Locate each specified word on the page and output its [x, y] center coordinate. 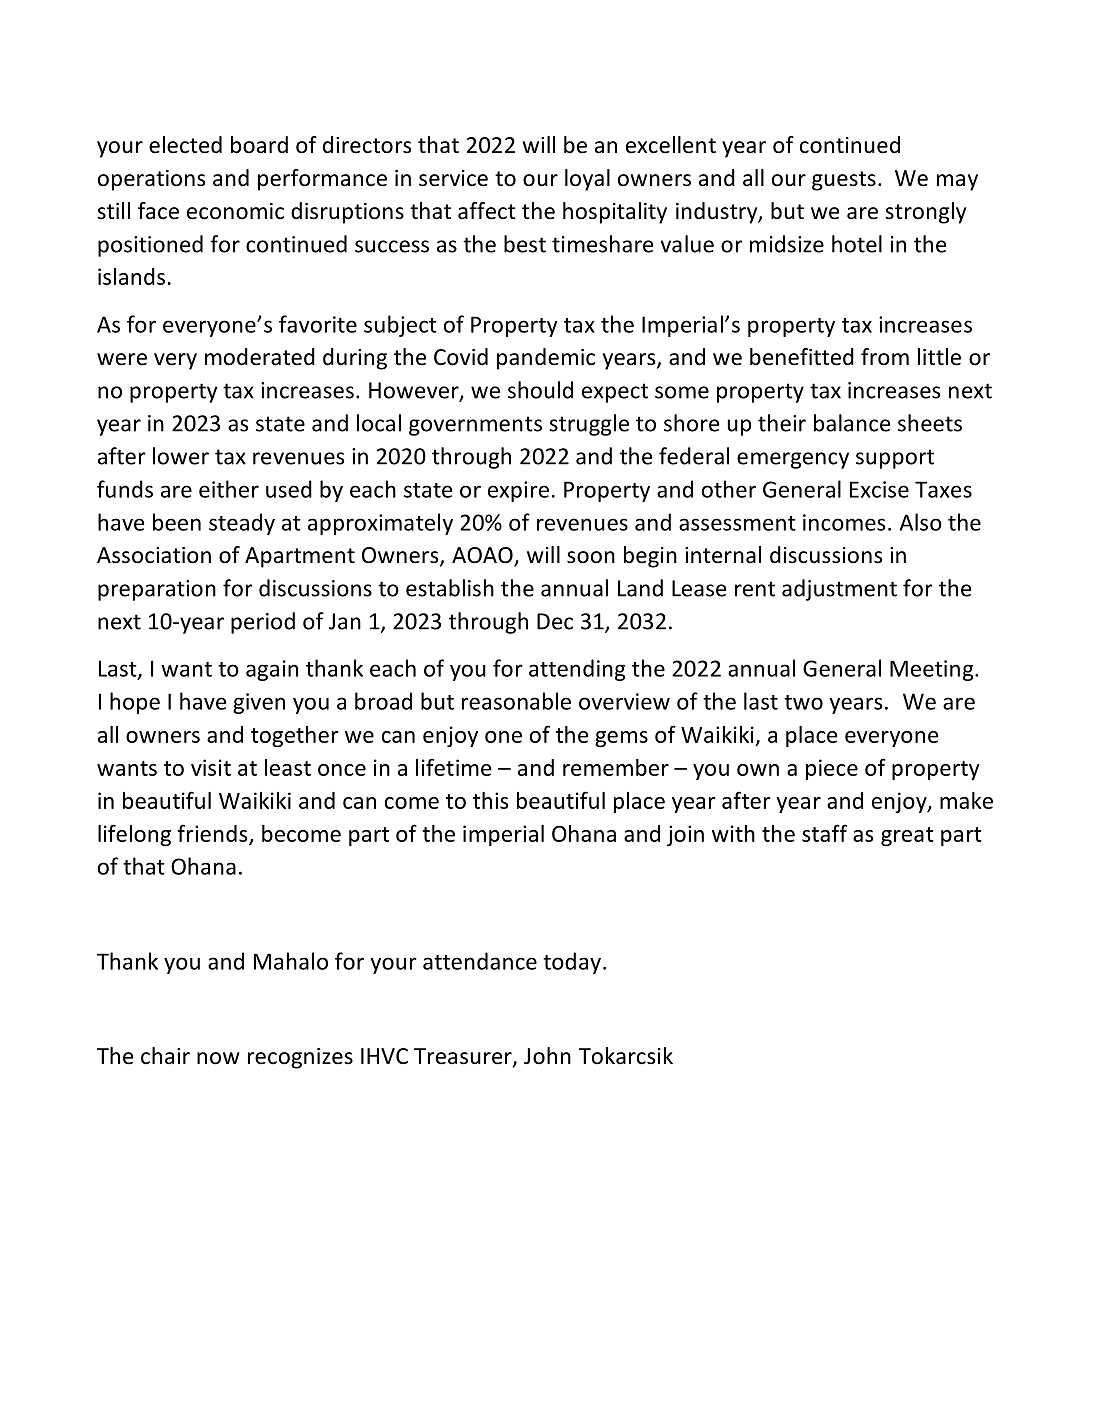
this [491, 800]
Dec [555, 621]
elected [185, 145]
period [263, 623]
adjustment [839, 590]
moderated [260, 357]
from [885, 357]
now [218, 1058]
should [540, 390]
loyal [587, 180]
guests [844, 181]
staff [824, 833]
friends [214, 834]
